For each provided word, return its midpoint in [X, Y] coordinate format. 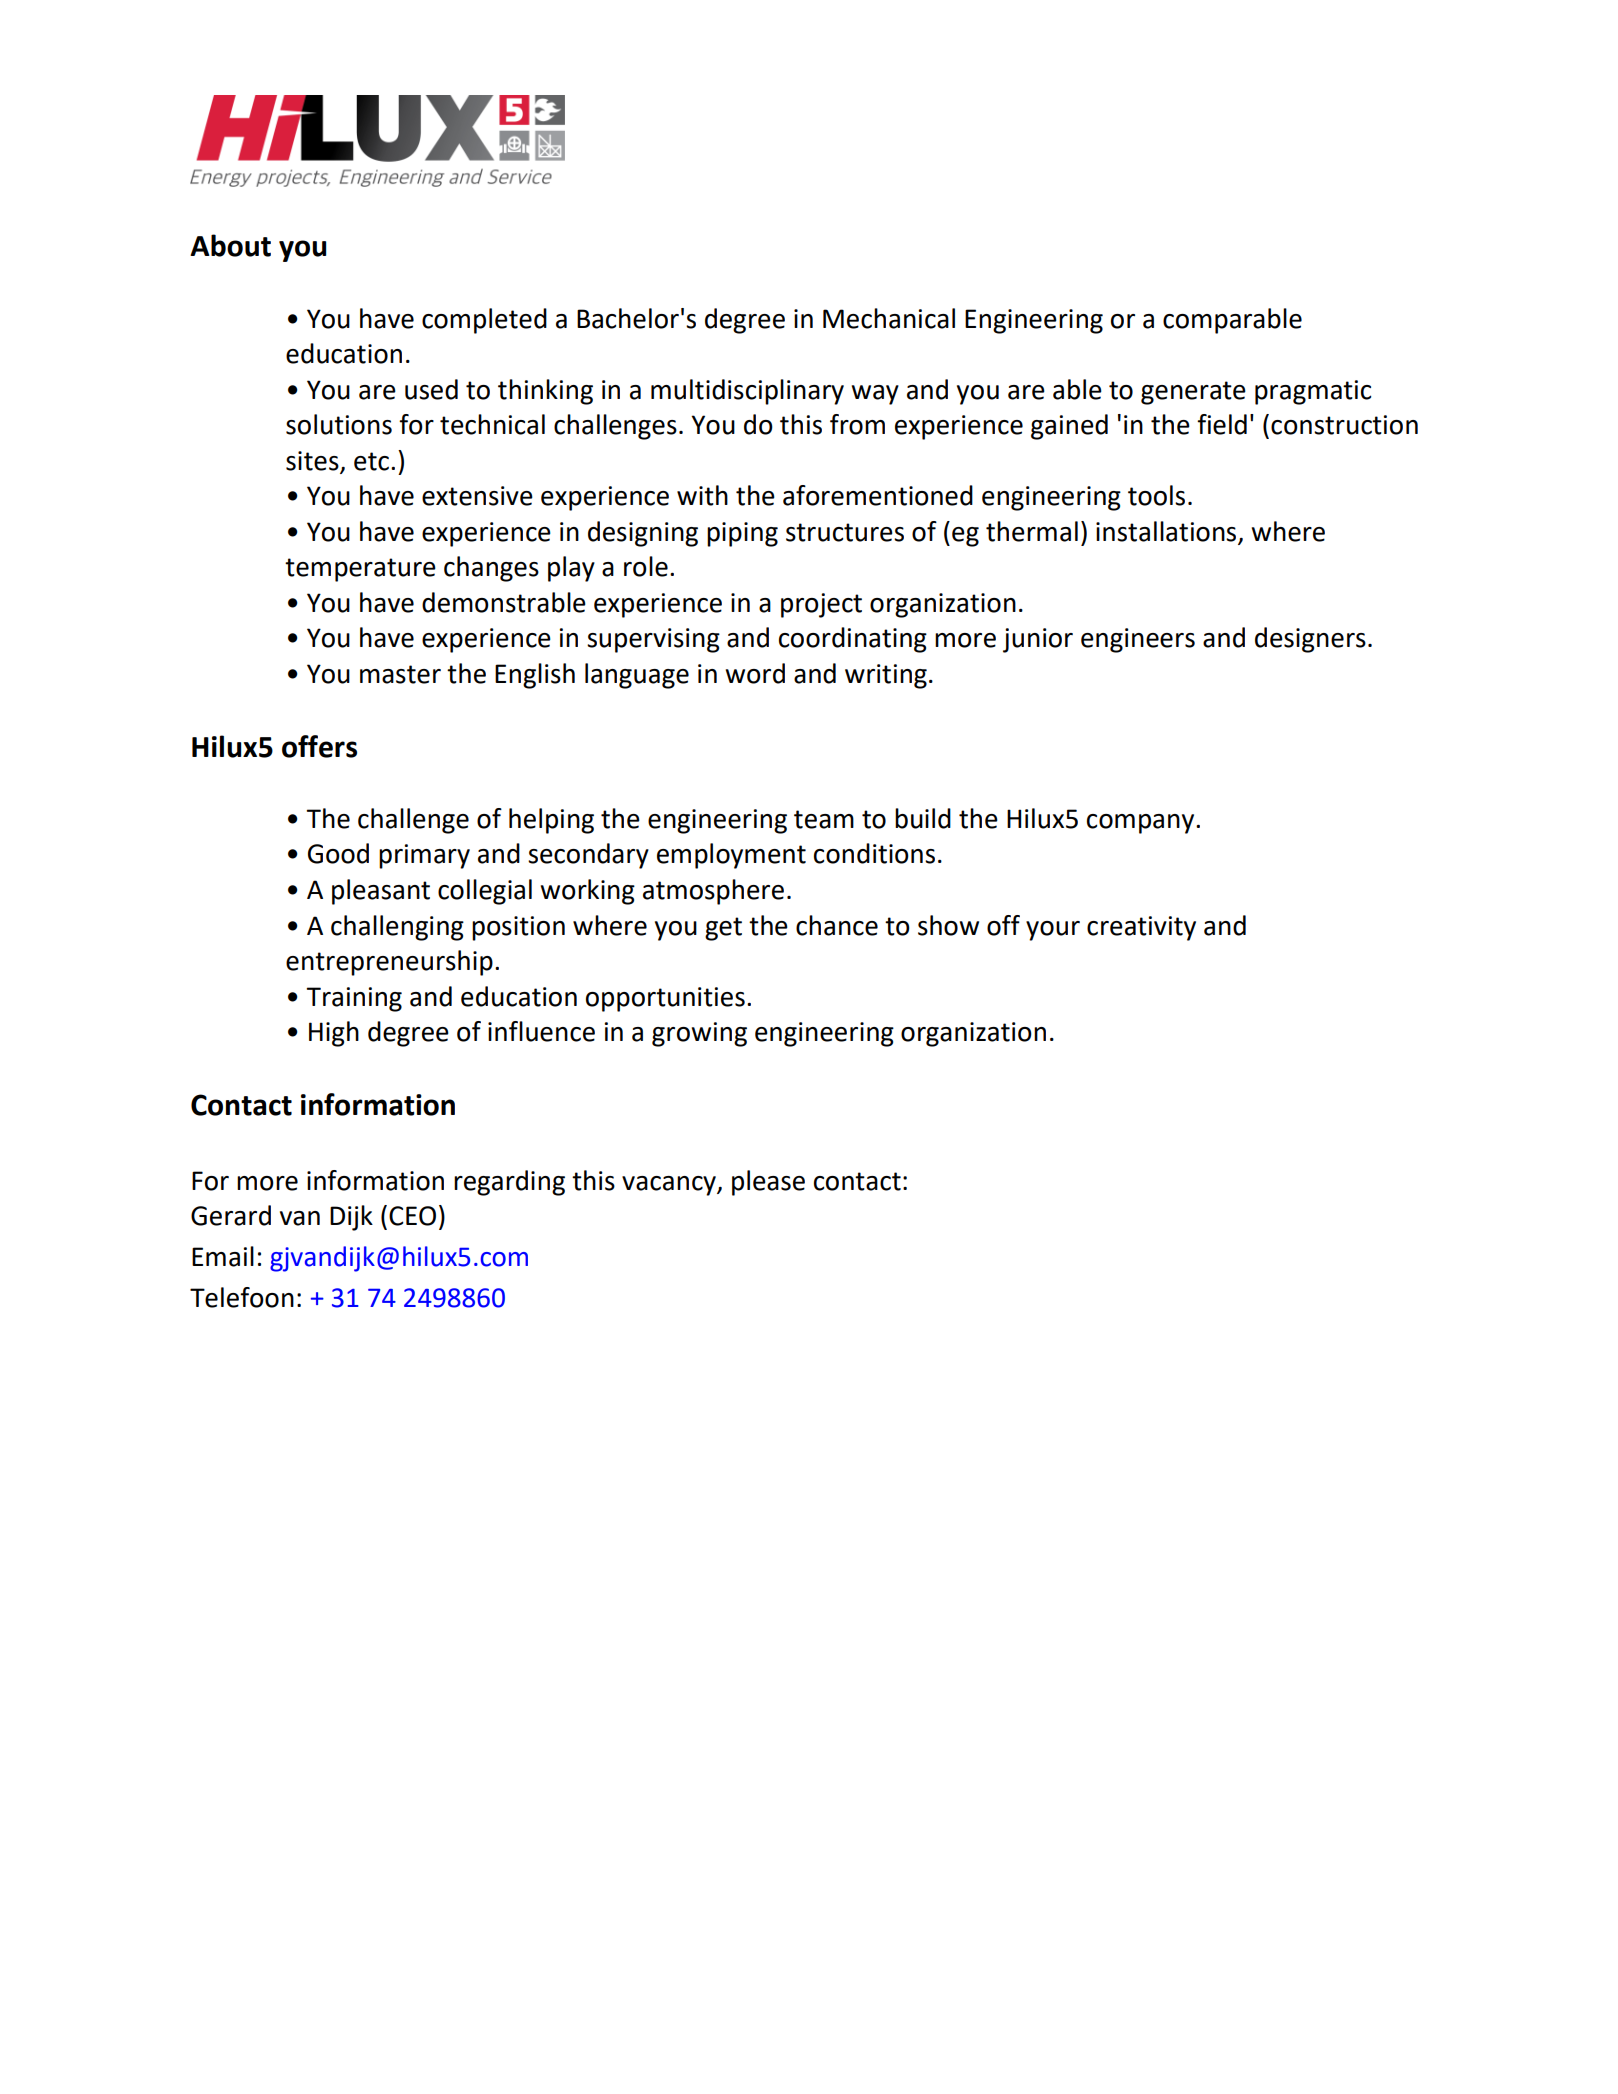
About [230, 245]
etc [371, 461]
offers [319, 746]
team [824, 819]
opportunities [665, 999]
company [1142, 824]
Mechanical [889, 318]
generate [1193, 393]
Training [354, 999]
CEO [412, 1216]
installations [1166, 531]
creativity [1141, 928]
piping [742, 534]
